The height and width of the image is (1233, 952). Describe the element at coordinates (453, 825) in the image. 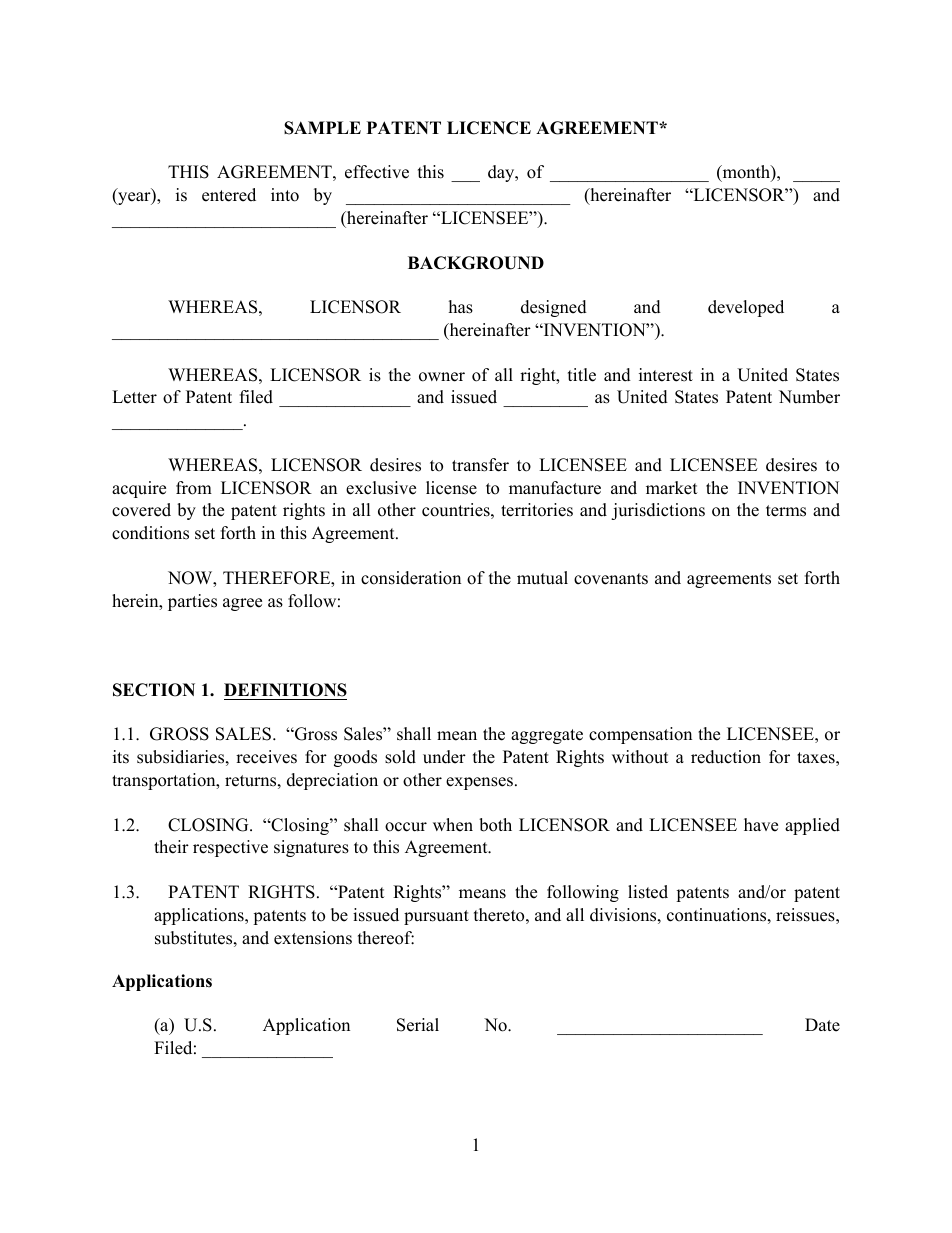

I see `when` at that location.
